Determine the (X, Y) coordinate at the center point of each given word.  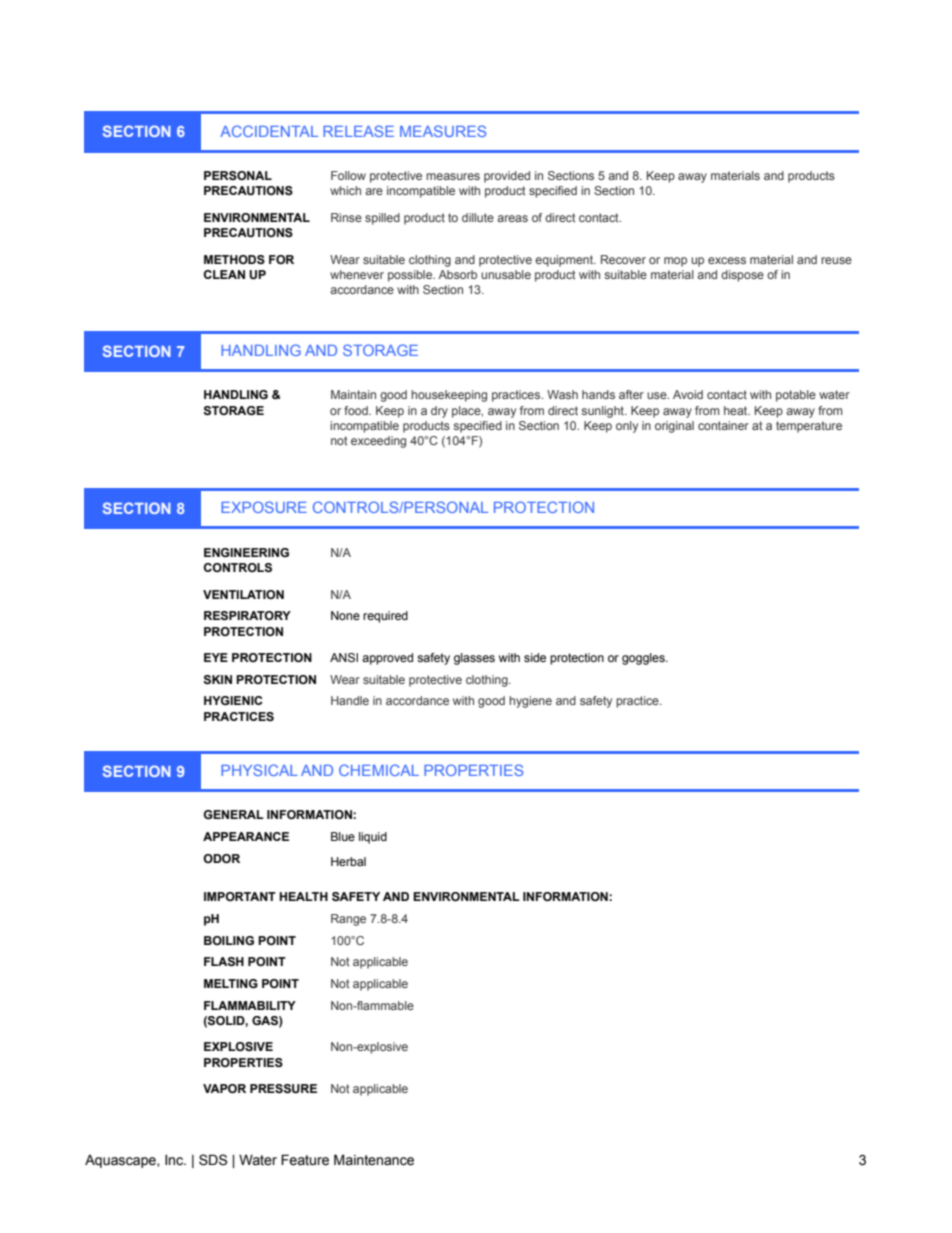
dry (439, 412)
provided (507, 177)
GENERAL (234, 814)
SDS (213, 1160)
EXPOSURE (264, 507)
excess (727, 260)
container (723, 425)
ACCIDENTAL (269, 131)
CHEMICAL (379, 770)
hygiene (530, 702)
